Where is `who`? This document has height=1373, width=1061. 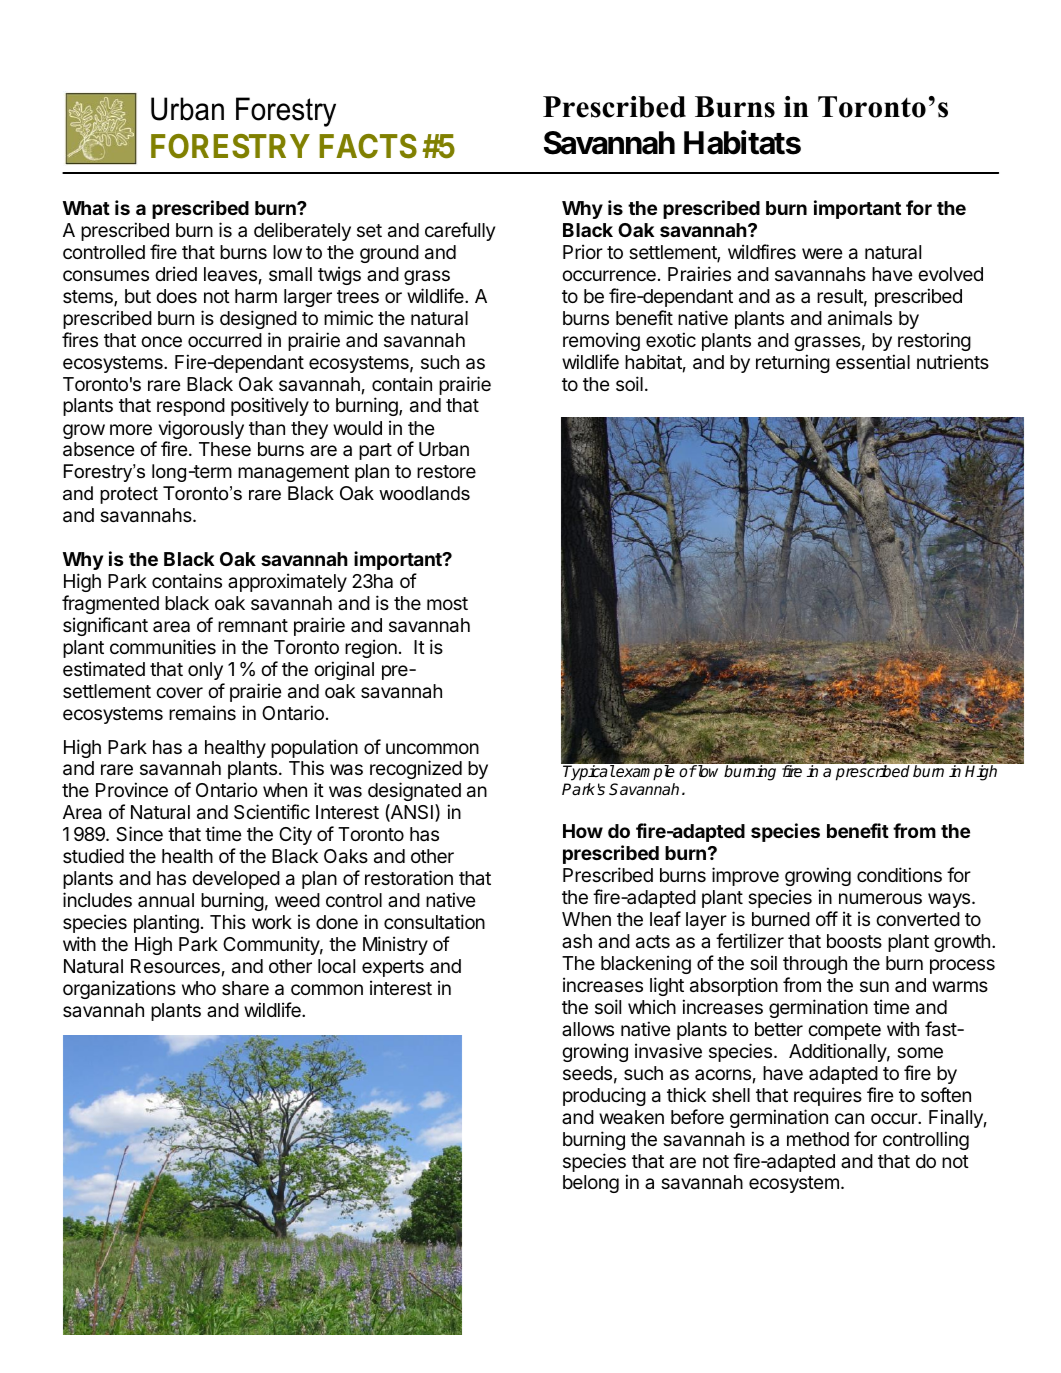 who is located at coordinates (199, 988).
